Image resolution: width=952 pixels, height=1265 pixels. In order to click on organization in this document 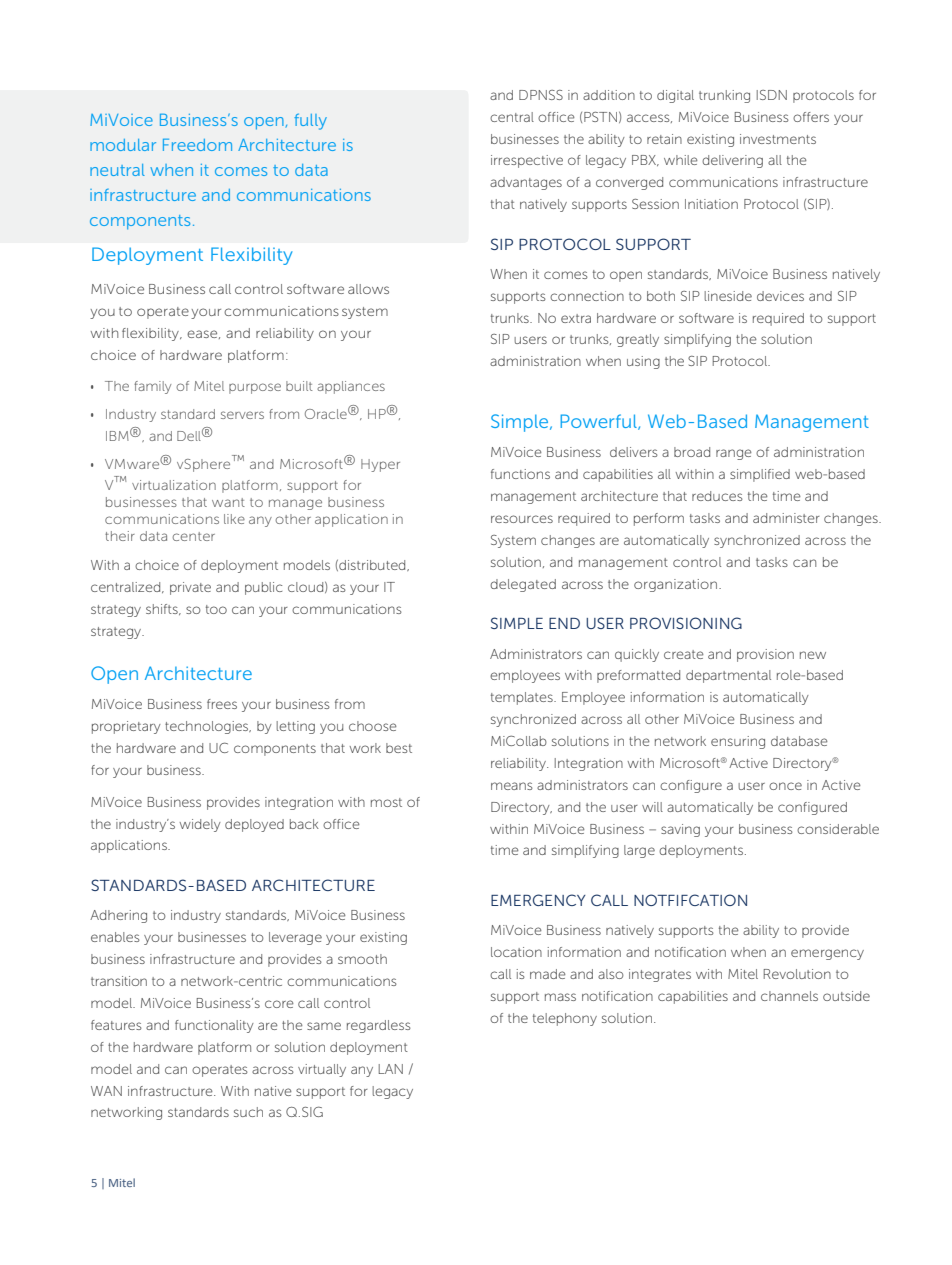, I will do `click(675, 585)`.
